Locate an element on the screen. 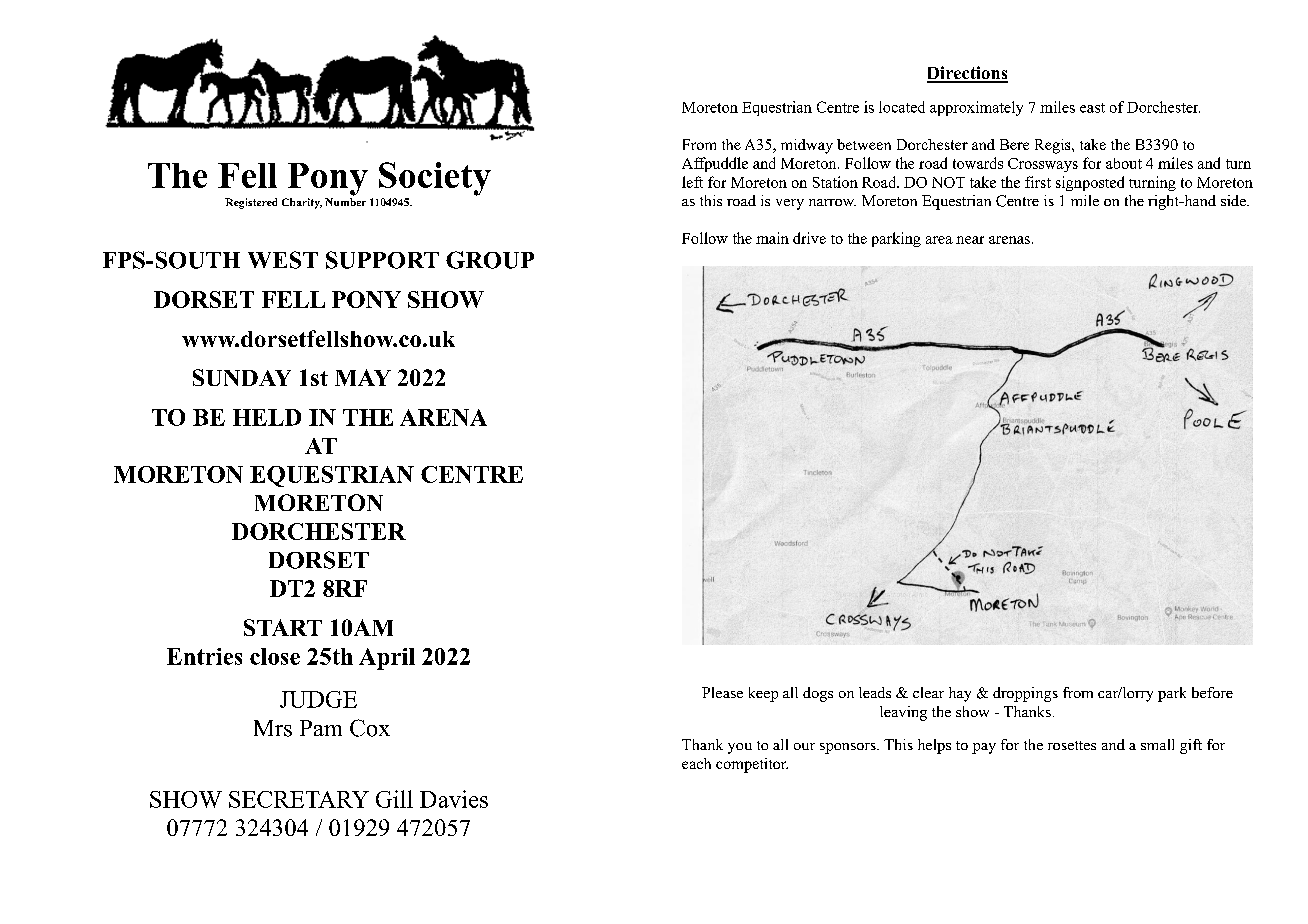 This screenshot has height=924, width=1308. east is located at coordinates (1092, 108).
